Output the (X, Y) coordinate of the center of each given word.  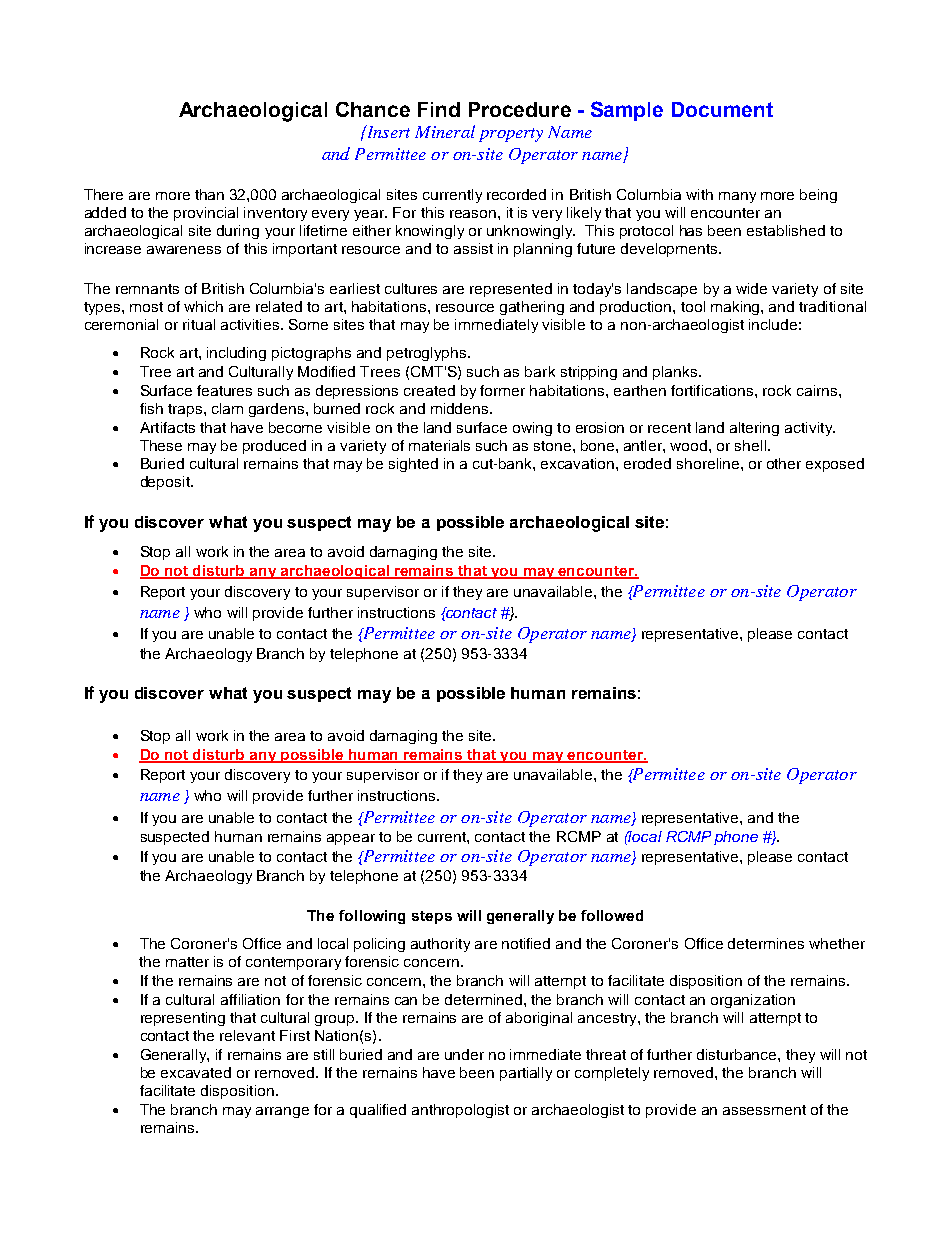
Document (722, 109)
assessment (764, 1110)
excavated (196, 1072)
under (464, 1054)
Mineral (445, 131)
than (209, 194)
